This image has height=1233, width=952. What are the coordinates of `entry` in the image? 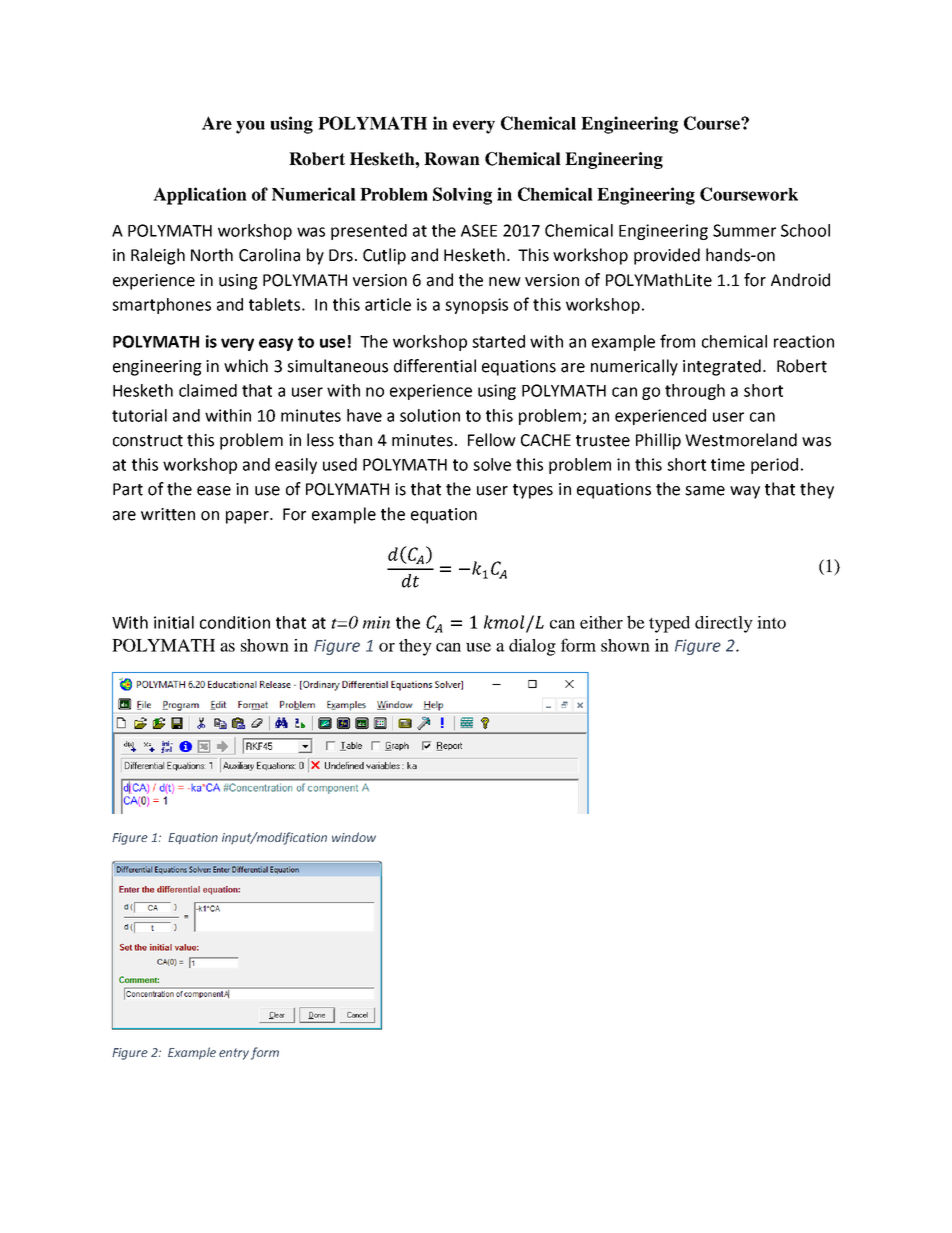 It's located at (234, 1054).
